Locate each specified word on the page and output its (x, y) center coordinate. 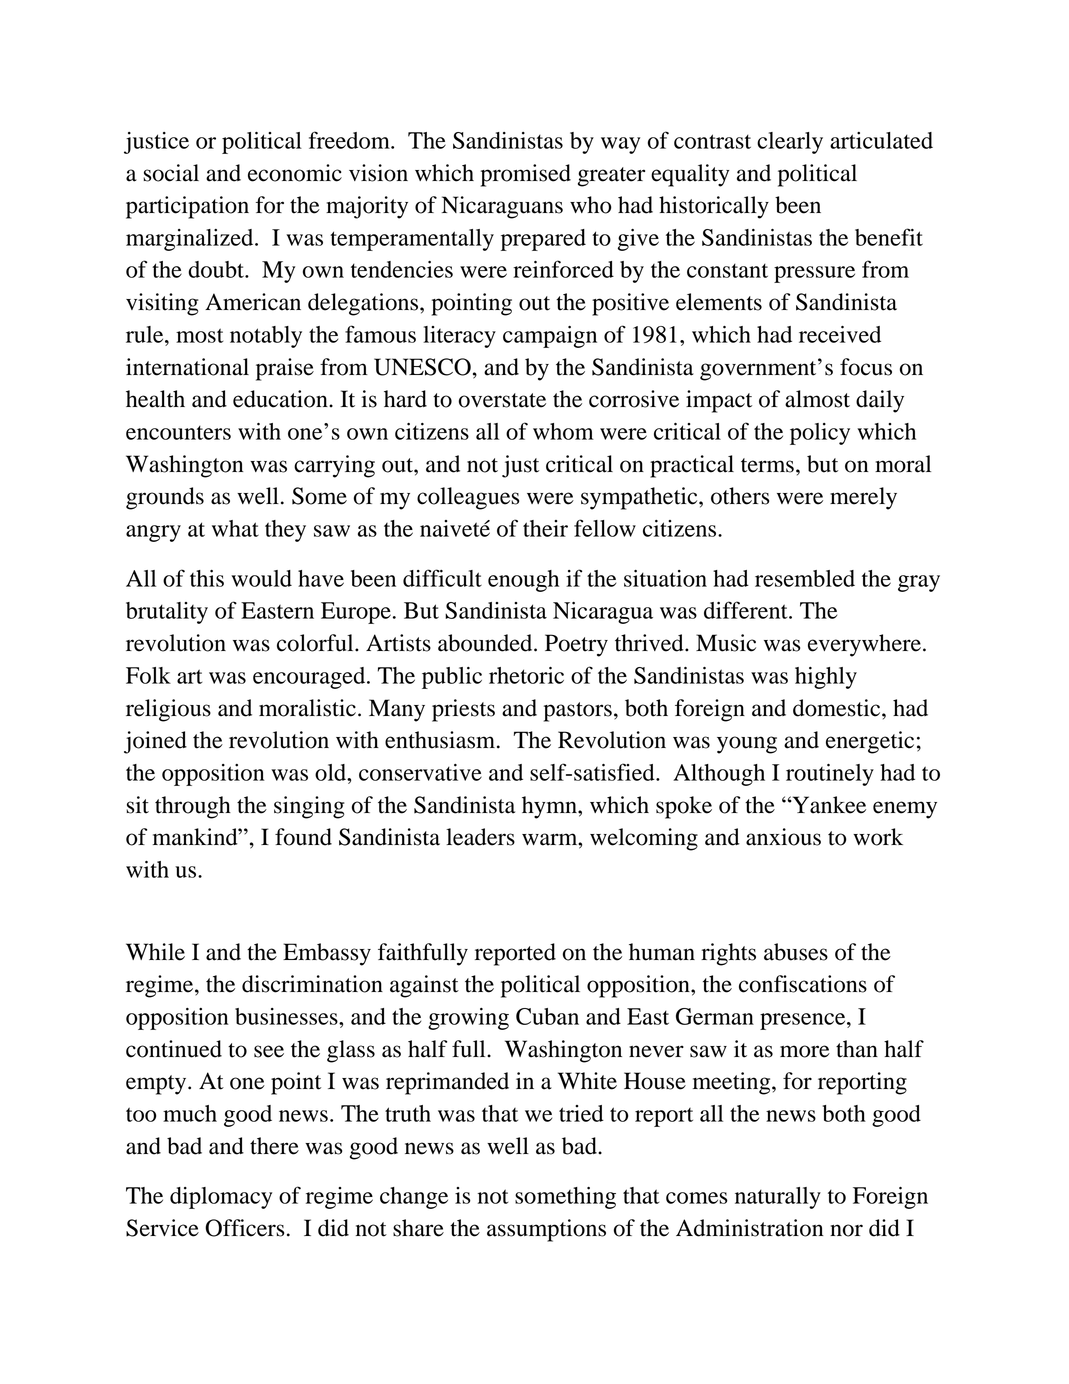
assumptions (546, 1230)
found (303, 837)
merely (863, 498)
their (545, 528)
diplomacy (221, 1198)
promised (526, 175)
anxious (783, 837)
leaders (480, 837)
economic (295, 173)
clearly (790, 143)
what (235, 528)
